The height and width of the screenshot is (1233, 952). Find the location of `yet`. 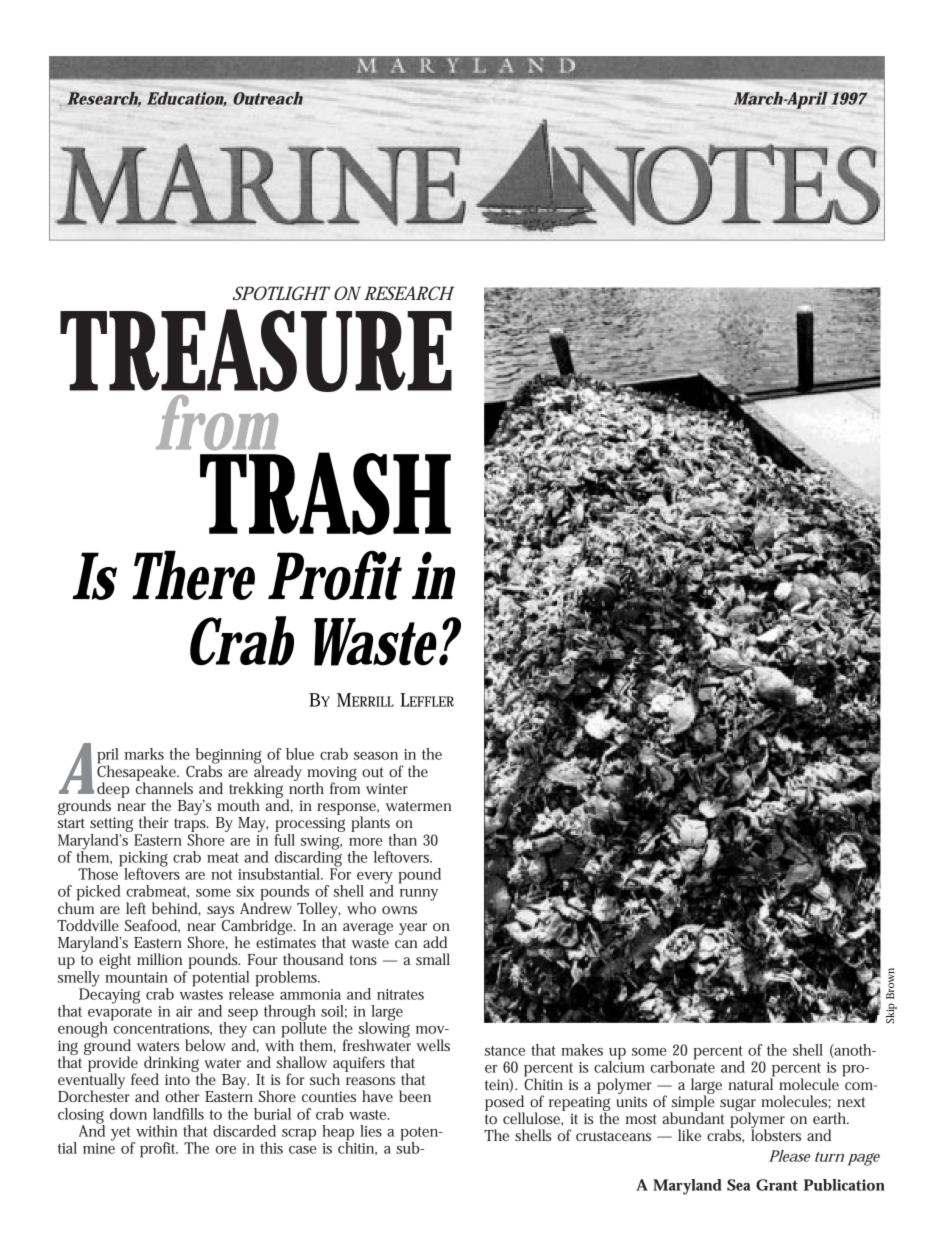

yet is located at coordinates (123, 1135).
